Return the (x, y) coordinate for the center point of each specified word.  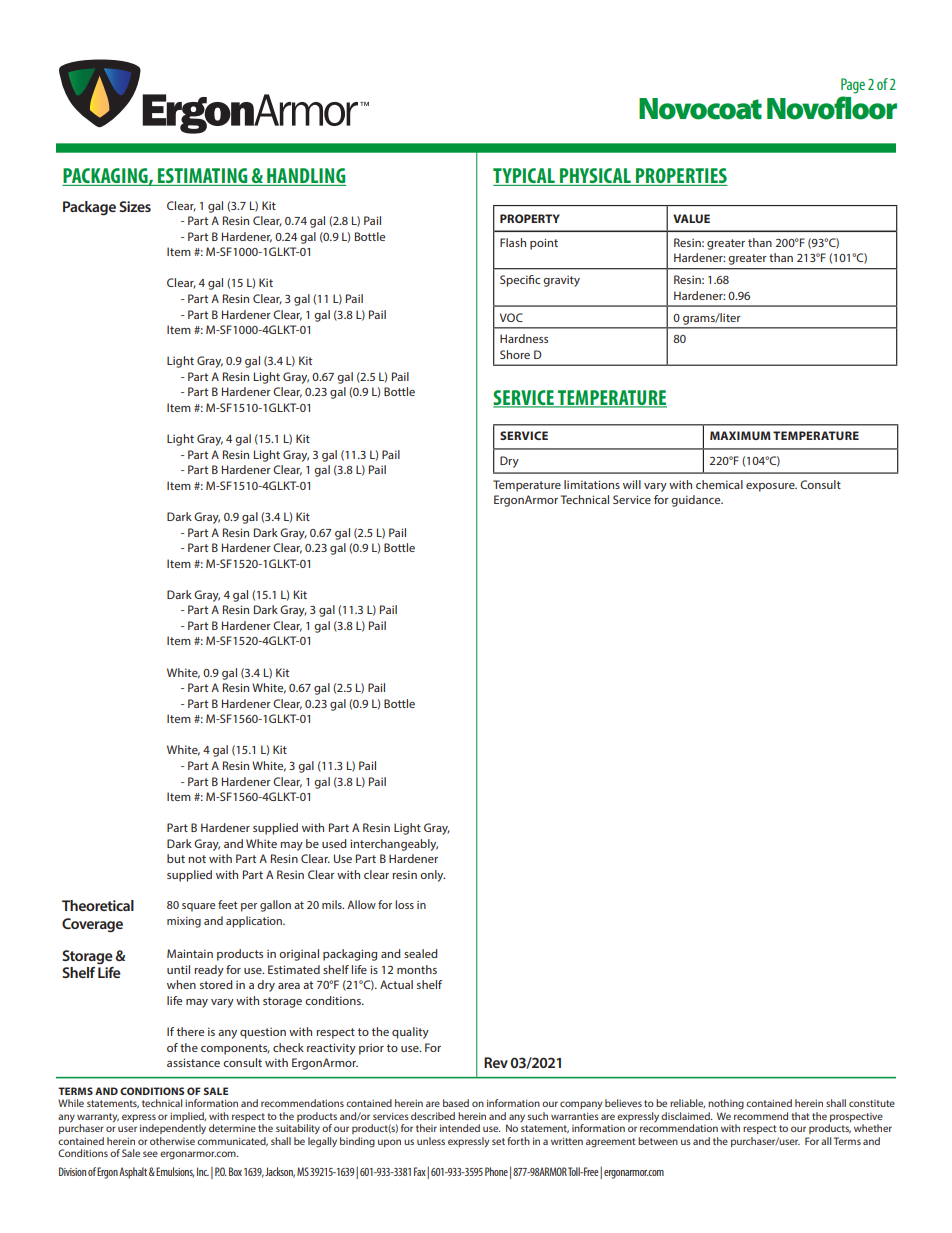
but (176, 858)
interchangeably (394, 845)
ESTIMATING (203, 177)
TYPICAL (525, 177)
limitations (592, 484)
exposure (771, 487)
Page (853, 86)
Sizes (135, 206)
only (432, 876)
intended (460, 1128)
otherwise (172, 1141)
